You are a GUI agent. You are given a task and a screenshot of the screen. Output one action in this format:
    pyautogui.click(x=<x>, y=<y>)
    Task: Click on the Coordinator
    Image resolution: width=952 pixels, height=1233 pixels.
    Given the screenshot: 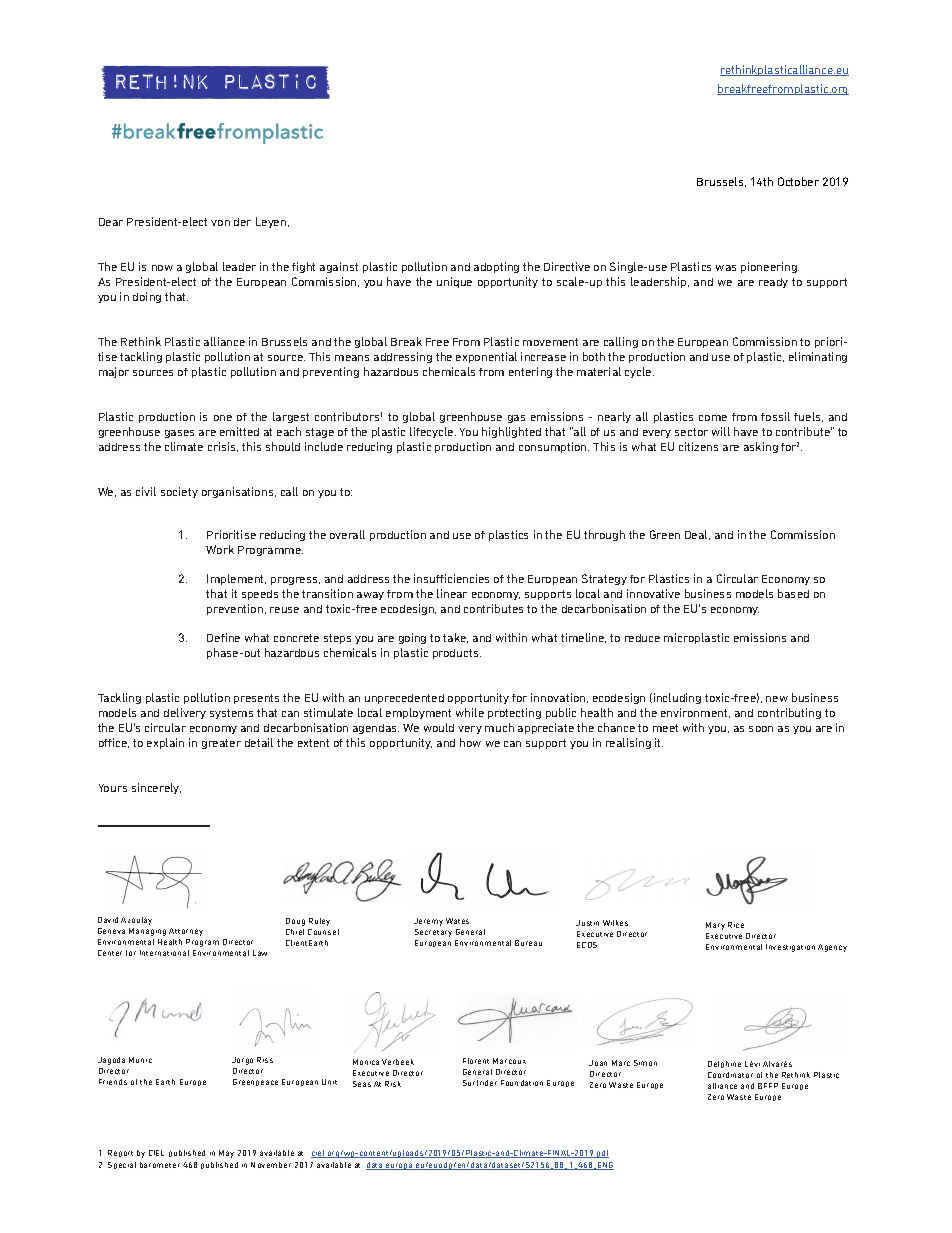 What is the action you would take?
    pyautogui.click(x=730, y=1075)
